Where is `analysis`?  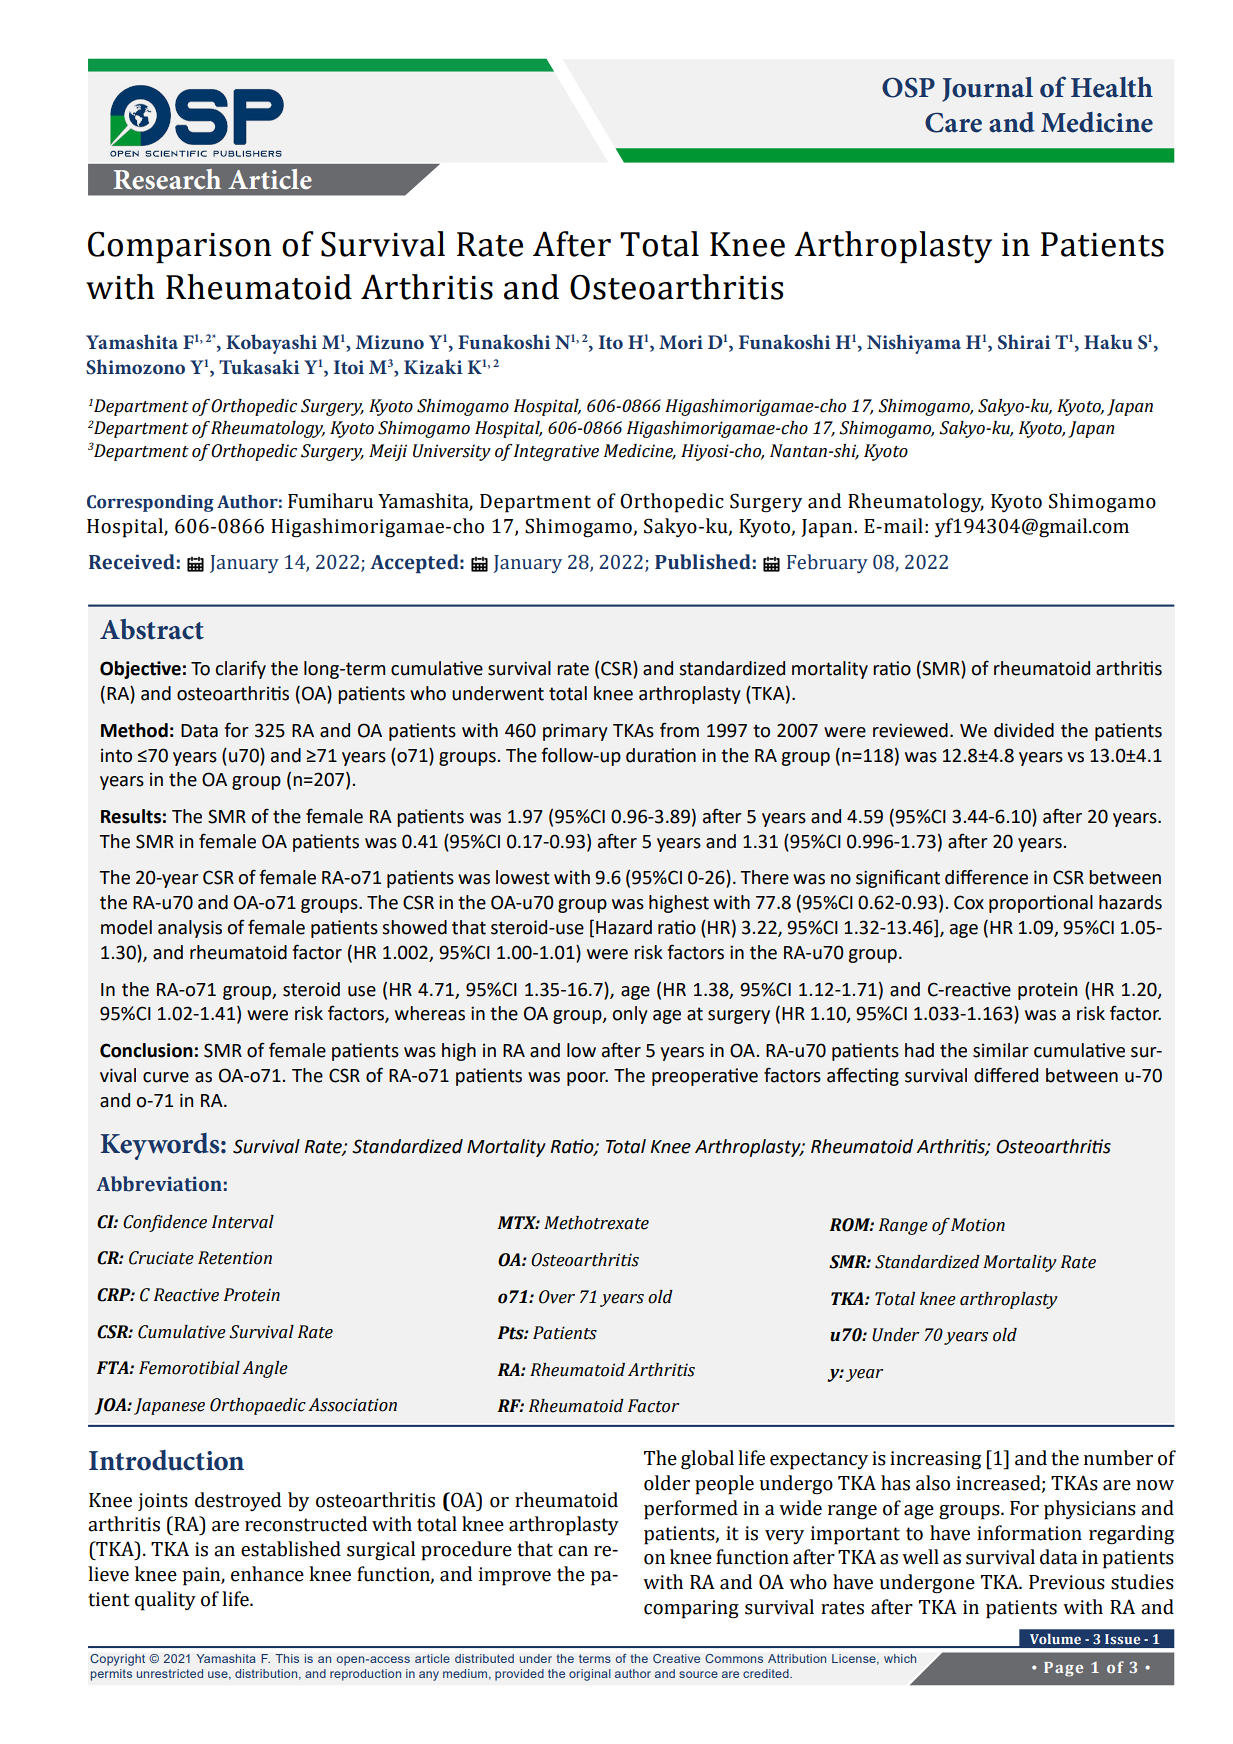
analysis is located at coordinates (190, 929).
